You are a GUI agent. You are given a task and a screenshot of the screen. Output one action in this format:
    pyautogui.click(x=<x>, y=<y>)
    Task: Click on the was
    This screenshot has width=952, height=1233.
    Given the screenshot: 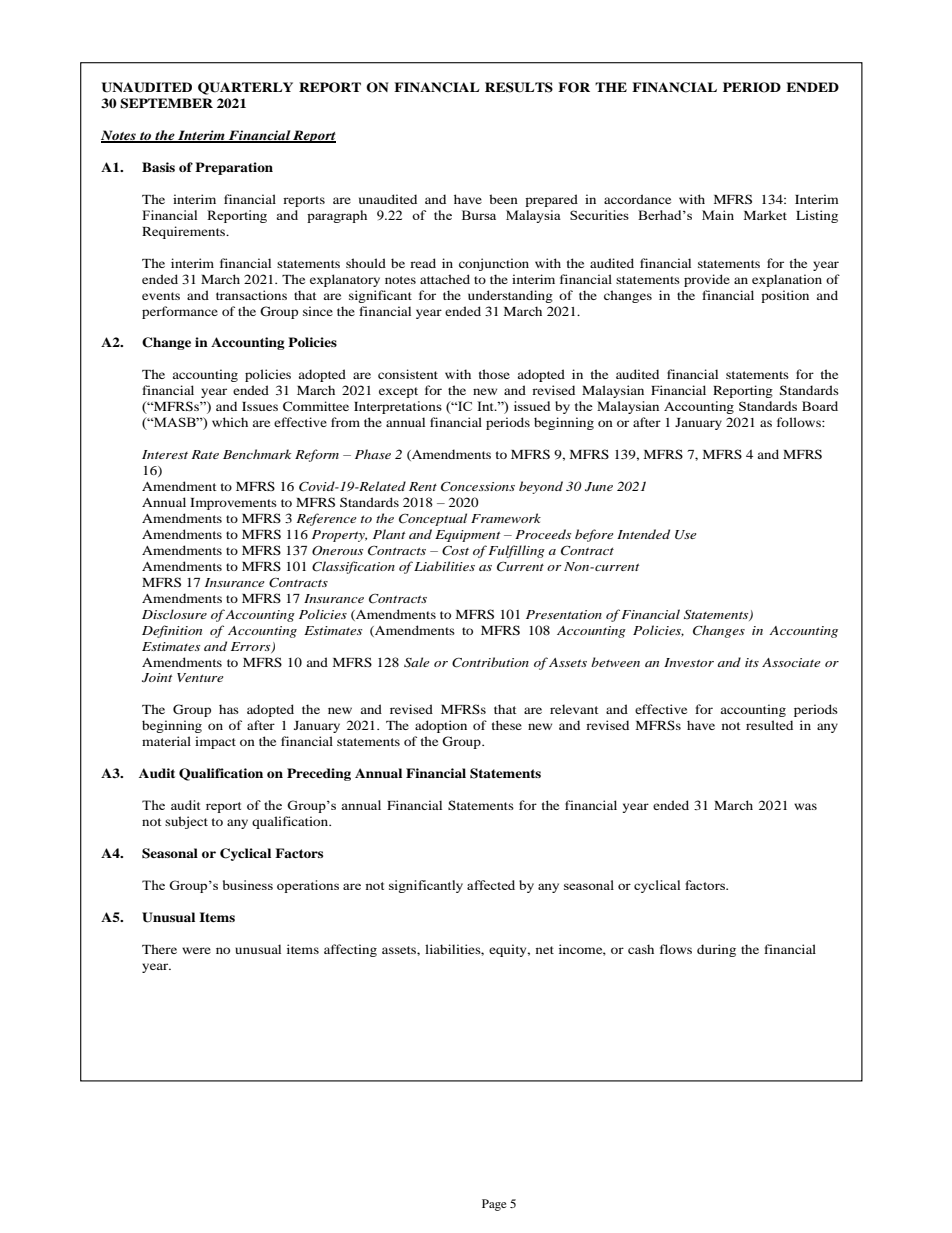 What is the action you would take?
    pyautogui.click(x=805, y=806)
